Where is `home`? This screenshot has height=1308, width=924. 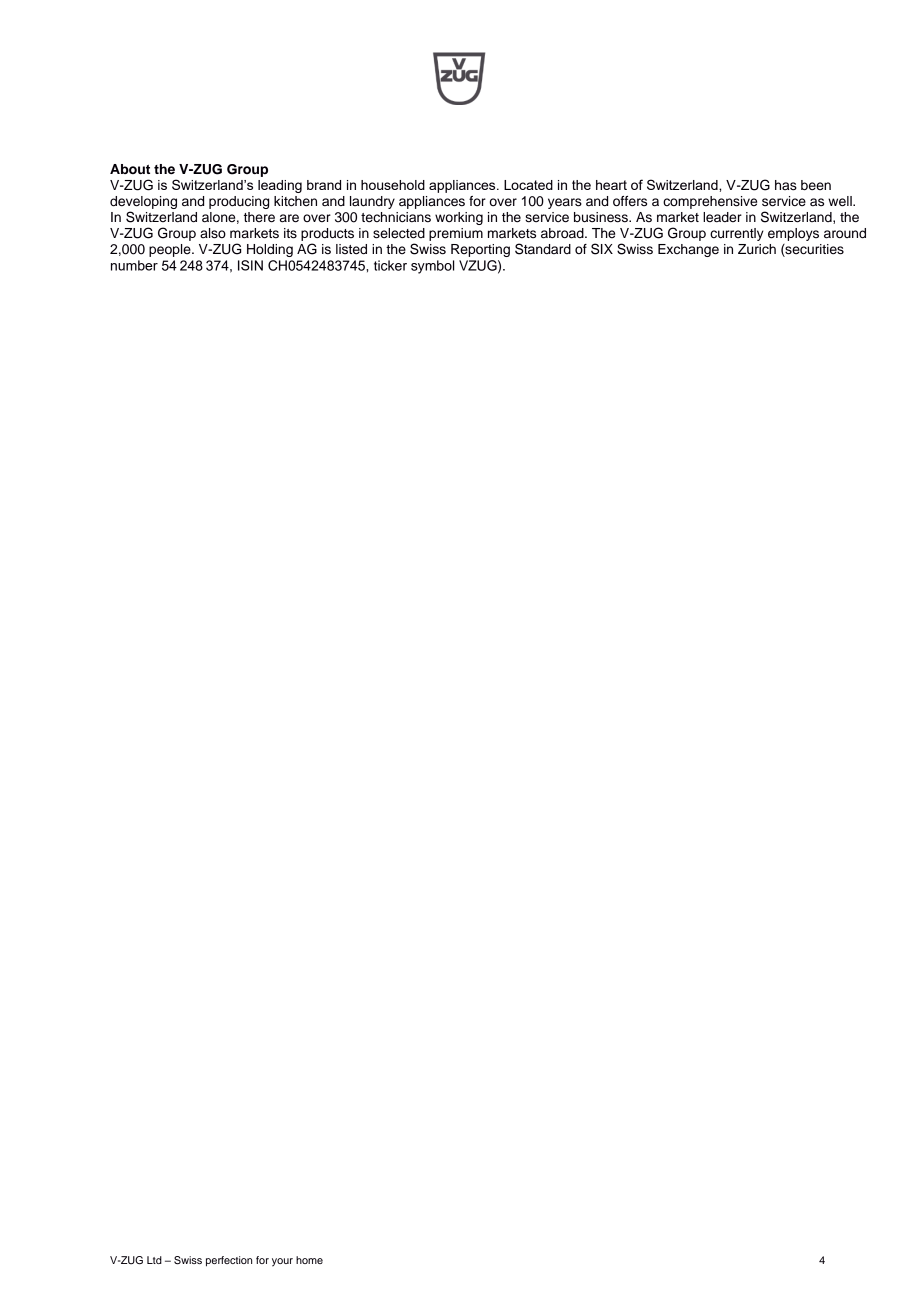 home is located at coordinates (309, 1260).
